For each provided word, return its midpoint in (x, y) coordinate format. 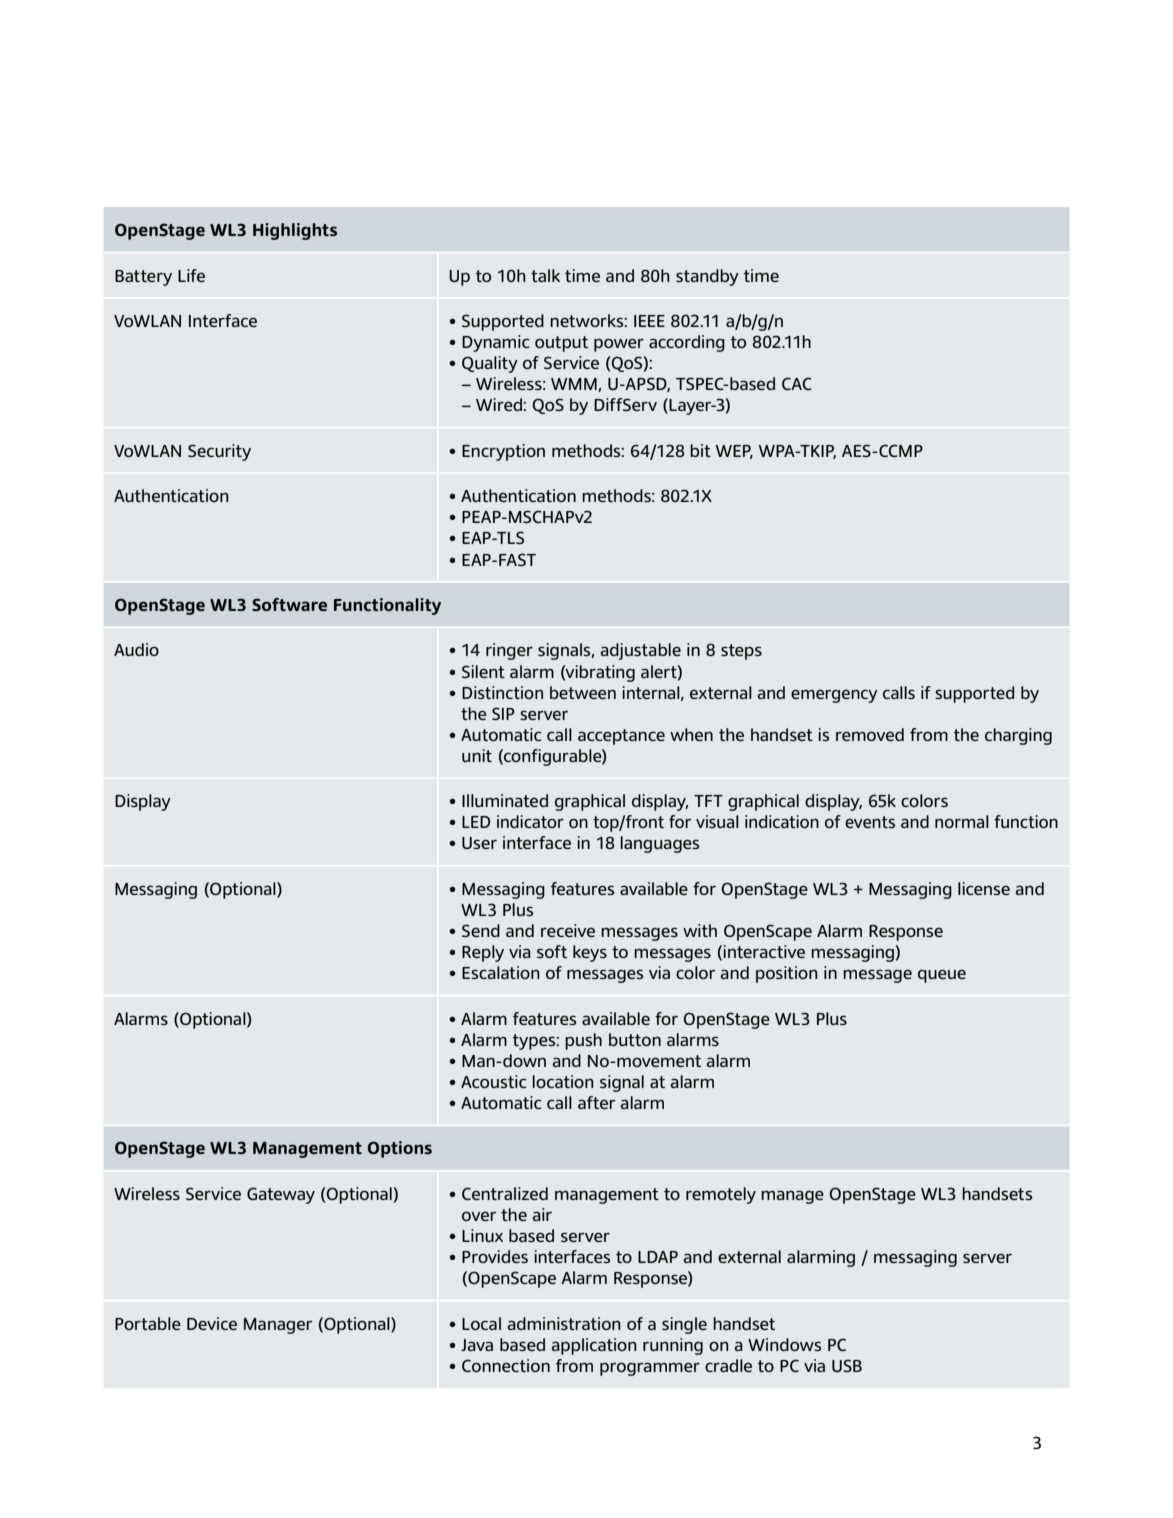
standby (707, 277)
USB (847, 1365)
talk (545, 275)
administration (564, 1323)
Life (191, 275)
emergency (834, 696)
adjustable (640, 651)
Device (212, 1323)
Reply (483, 953)
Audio (136, 649)
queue (942, 976)
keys (590, 953)
